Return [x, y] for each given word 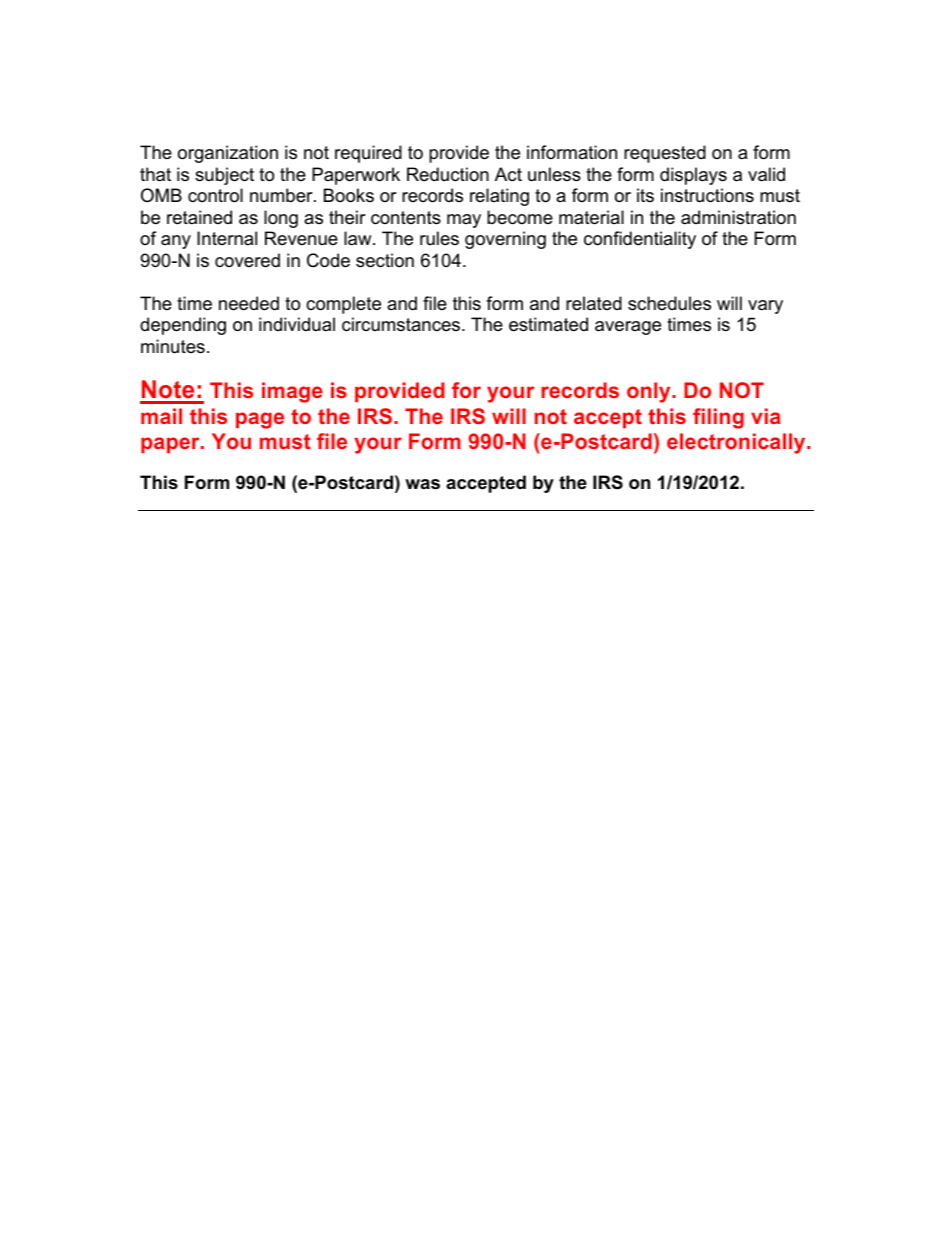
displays [693, 176]
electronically [737, 443]
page [260, 420]
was [422, 484]
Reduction [448, 174]
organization [228, 154]
